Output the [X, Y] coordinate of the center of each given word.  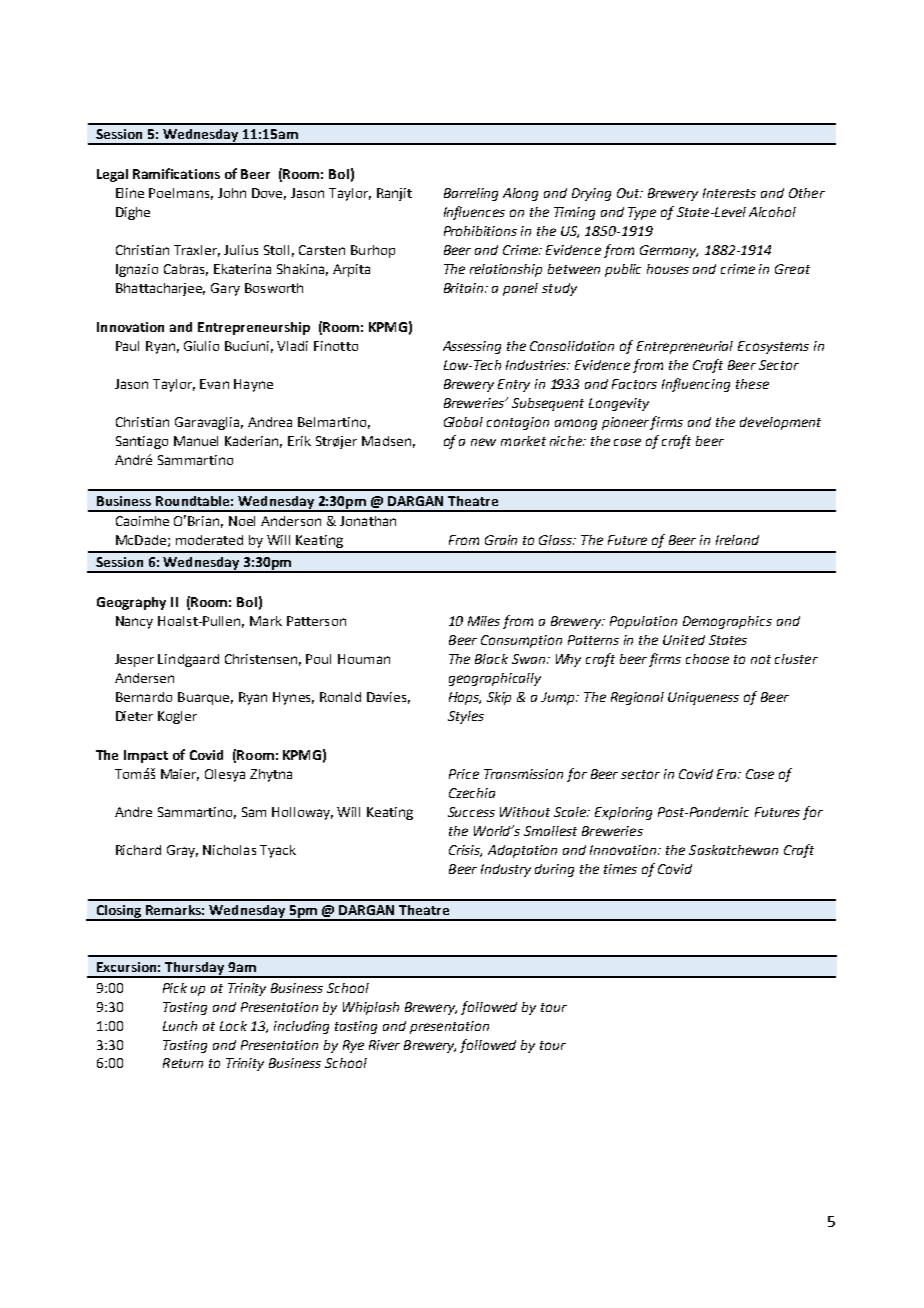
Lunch [180, 1026]
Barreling [471, 194]
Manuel [196, 441]
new [483, 442]
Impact [146, 756]
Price [464, 774]
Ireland [737, 540]
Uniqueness [703, 698]
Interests [729, 193]
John [232, 193]
